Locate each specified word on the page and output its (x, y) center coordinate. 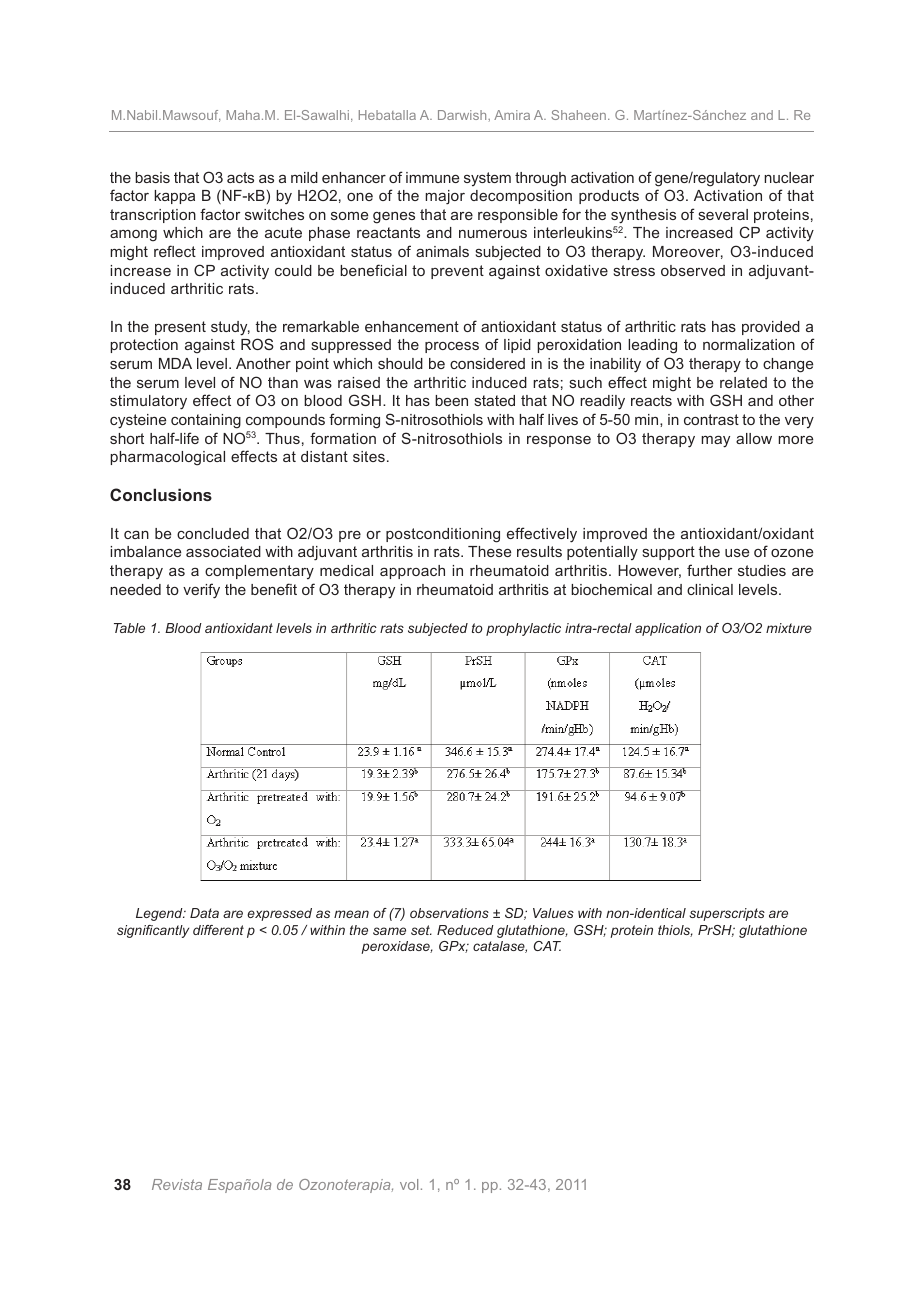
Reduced (465, 930)
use (737, 553)
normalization (749, 344)
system (487, 179)
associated (223, 551)
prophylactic (523, 629)
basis (152, 177)
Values (553, 913)
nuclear (789, 177)
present (180, 328)
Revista (177, 1184)
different (218, 930)
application (668, 629)
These (489, 551)
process (452, 347)
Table (129, 628)
